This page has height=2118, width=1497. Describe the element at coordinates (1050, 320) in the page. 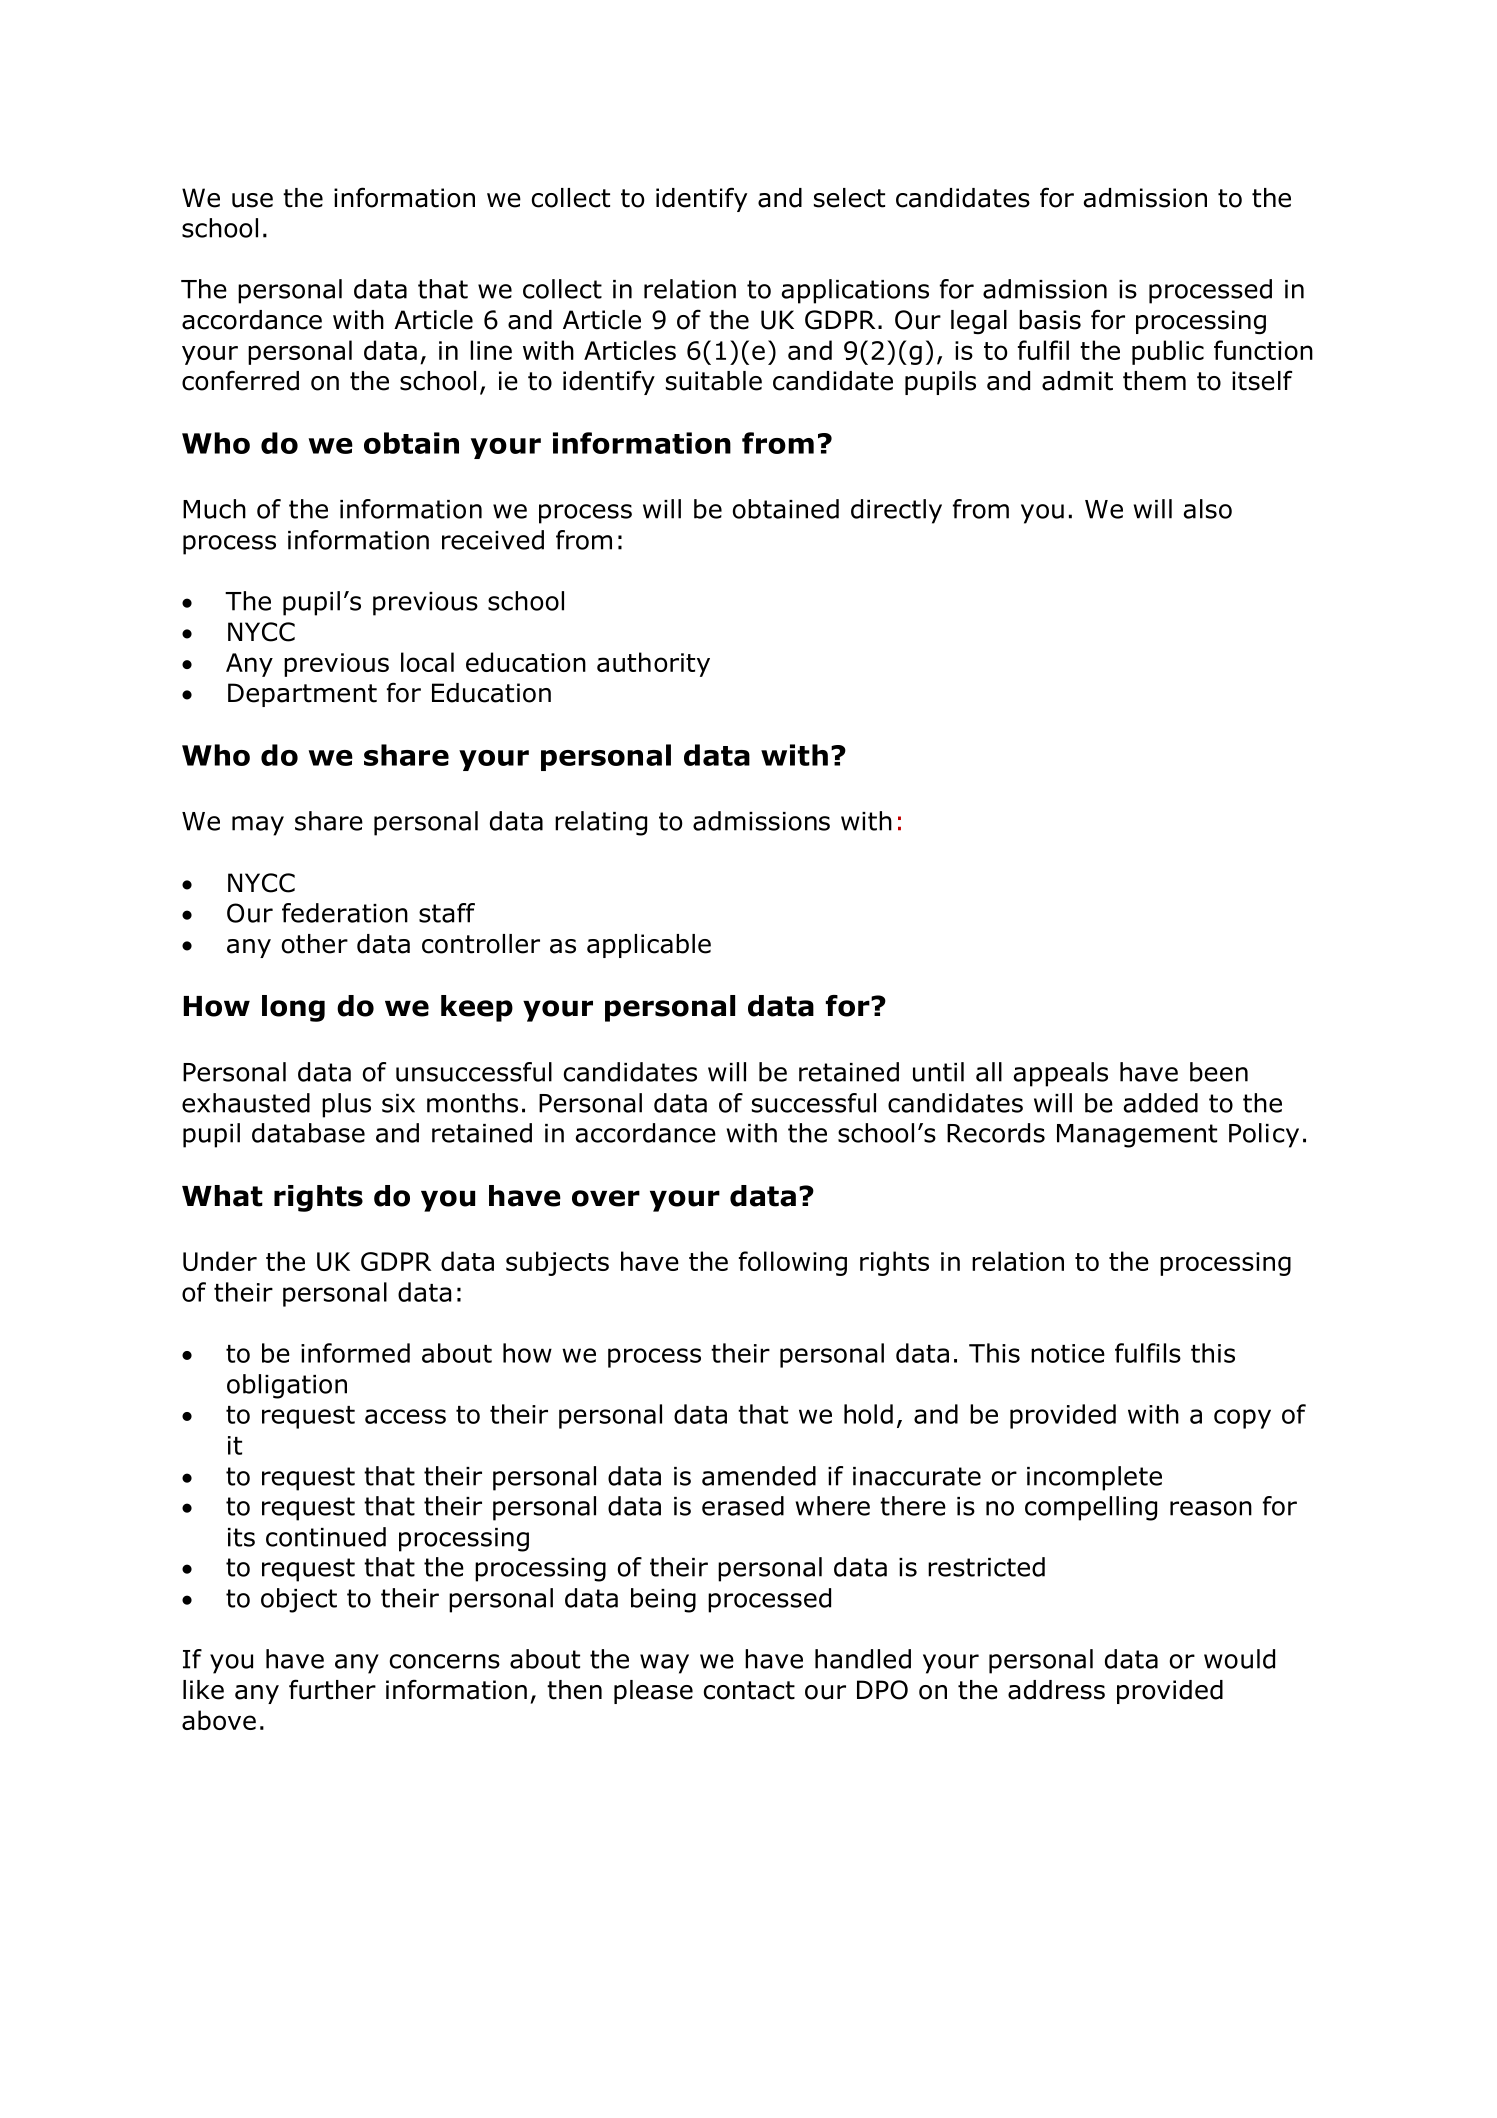

I see `basis` at that location.
